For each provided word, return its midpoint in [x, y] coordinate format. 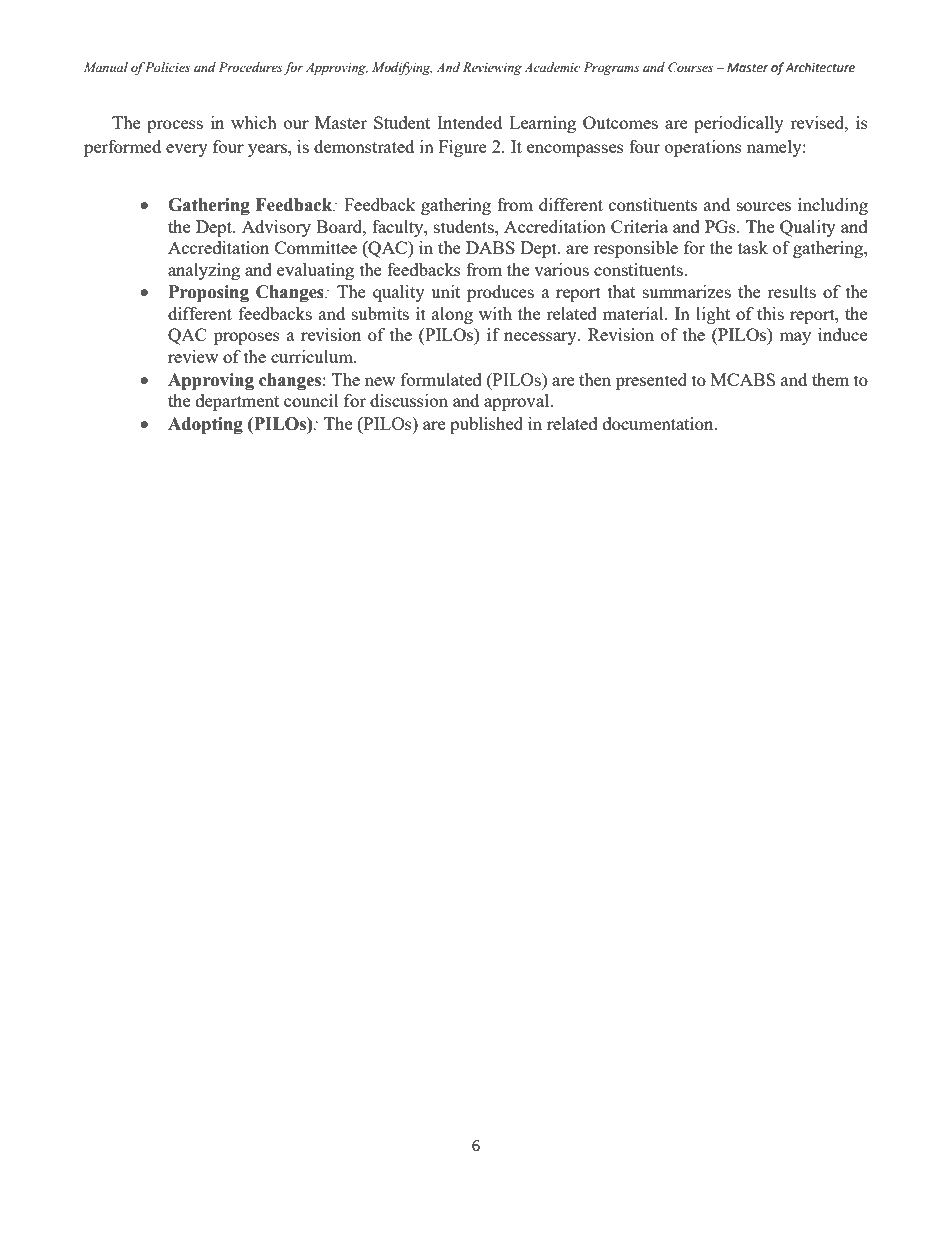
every [187, 150]
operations [703, 148]
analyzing [204, 271]
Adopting [205, 425]
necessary [541, 338]
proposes [247, 338]
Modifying [402, 68]
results [792, 291]
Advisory [276, 228]
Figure [463, 148]
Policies [167, 67]
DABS [490, 247]
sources [764, 206]
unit [445, 291]
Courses [690, 67]
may [795, 338]
